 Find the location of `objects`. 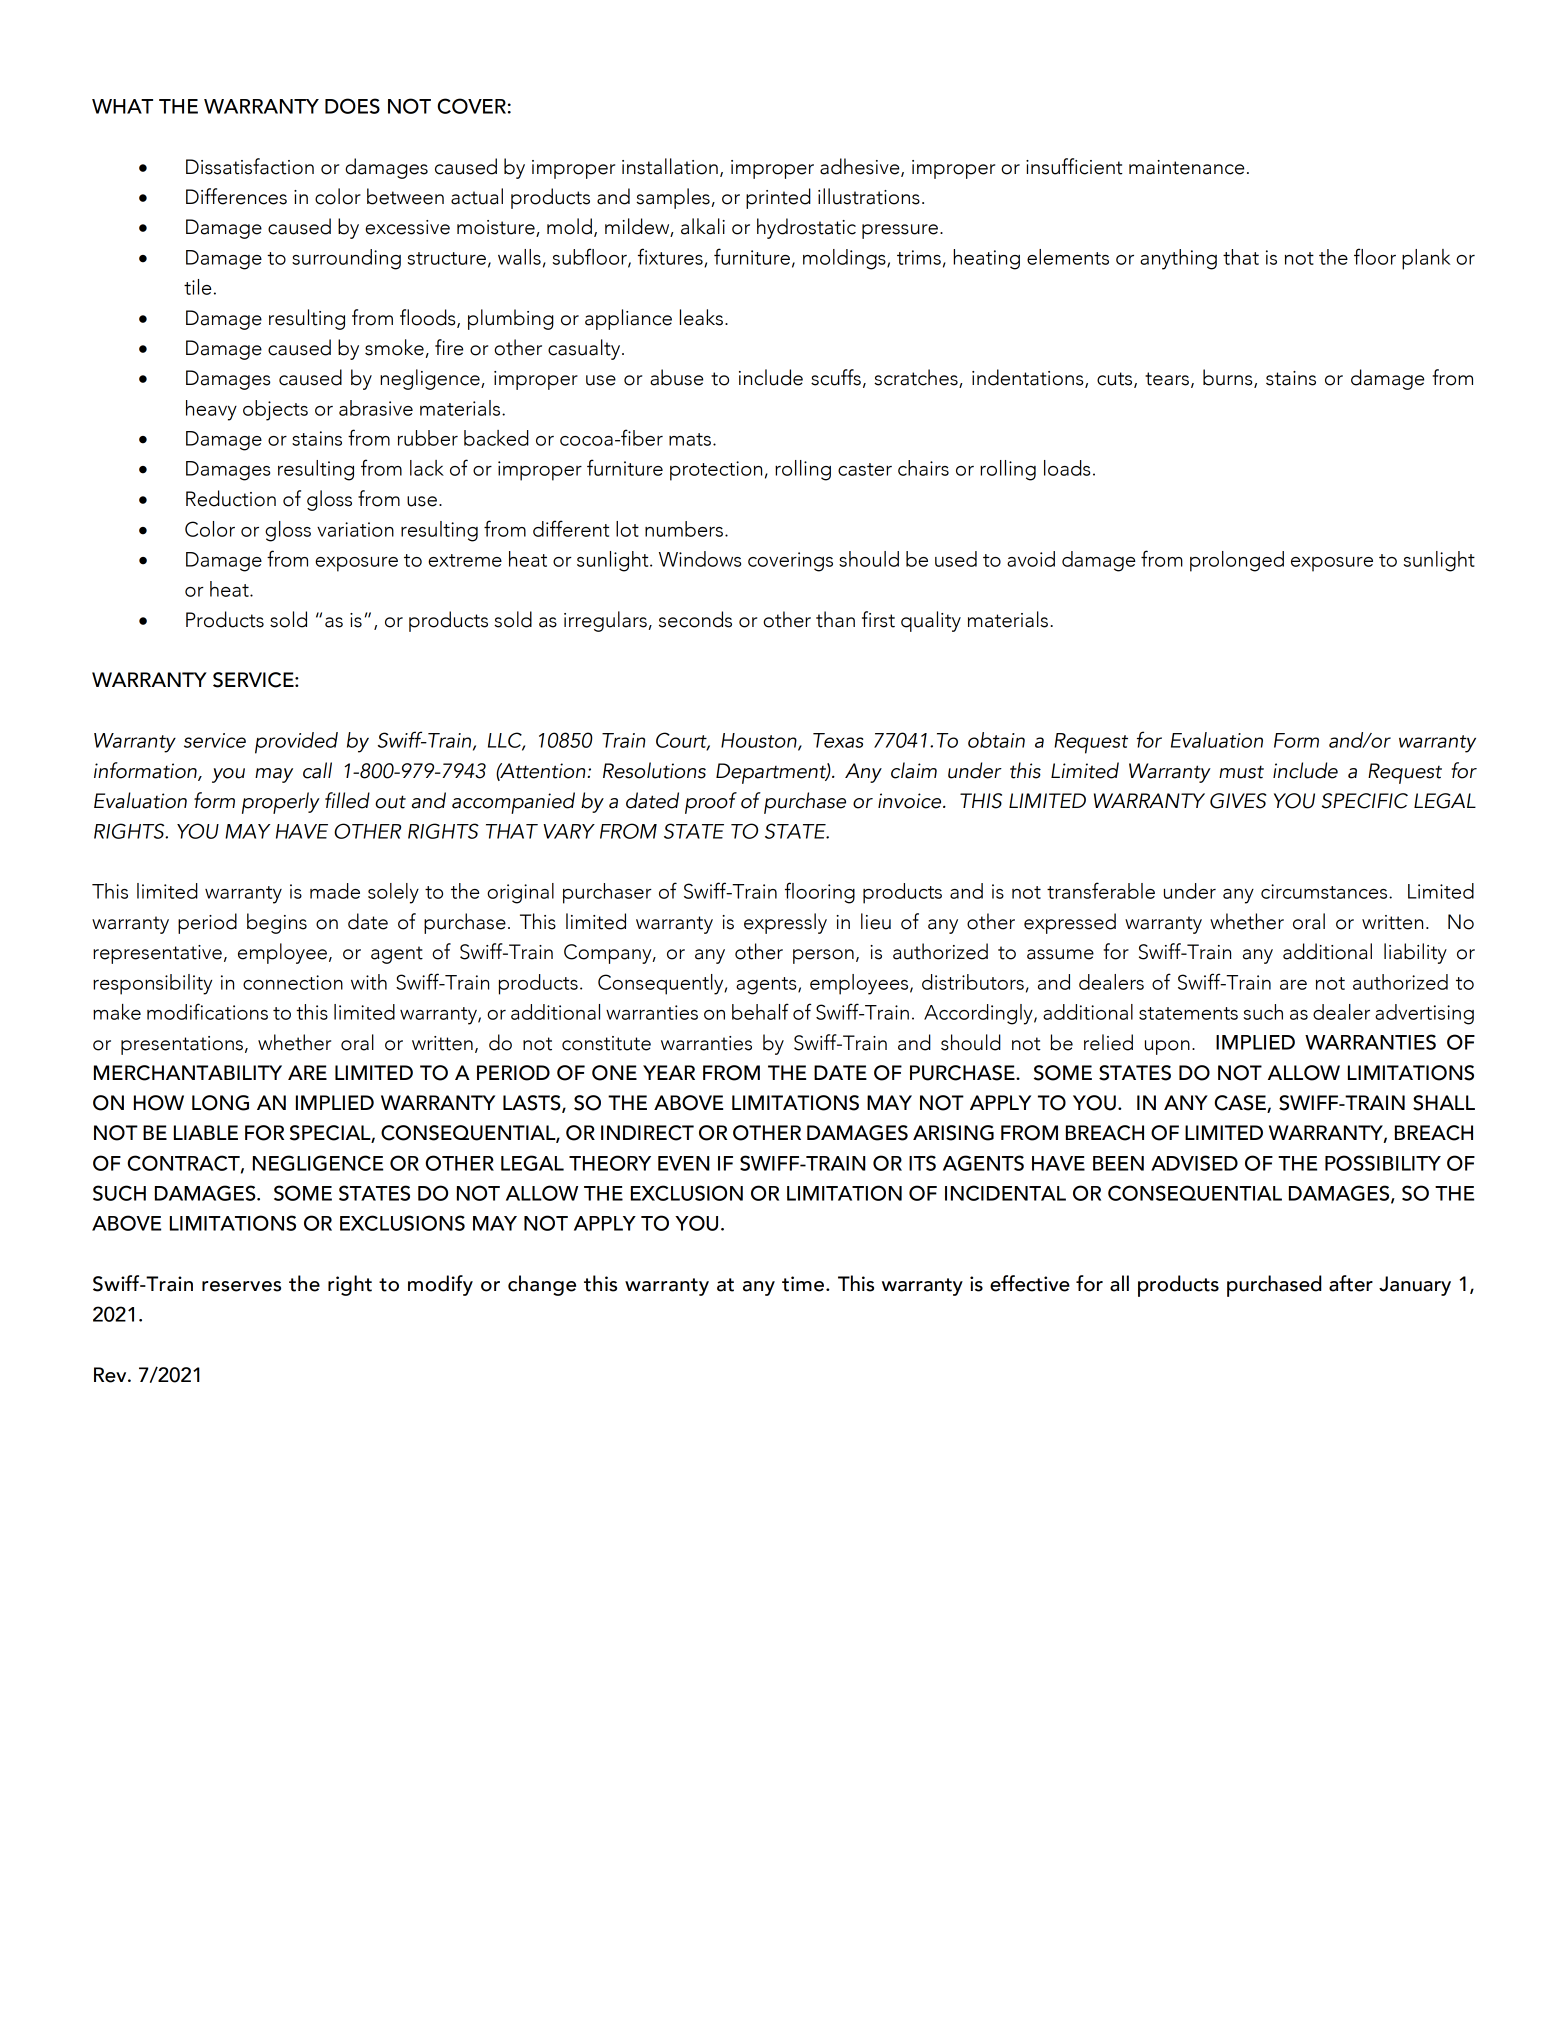

objects is located at coordinates (275, 410).
